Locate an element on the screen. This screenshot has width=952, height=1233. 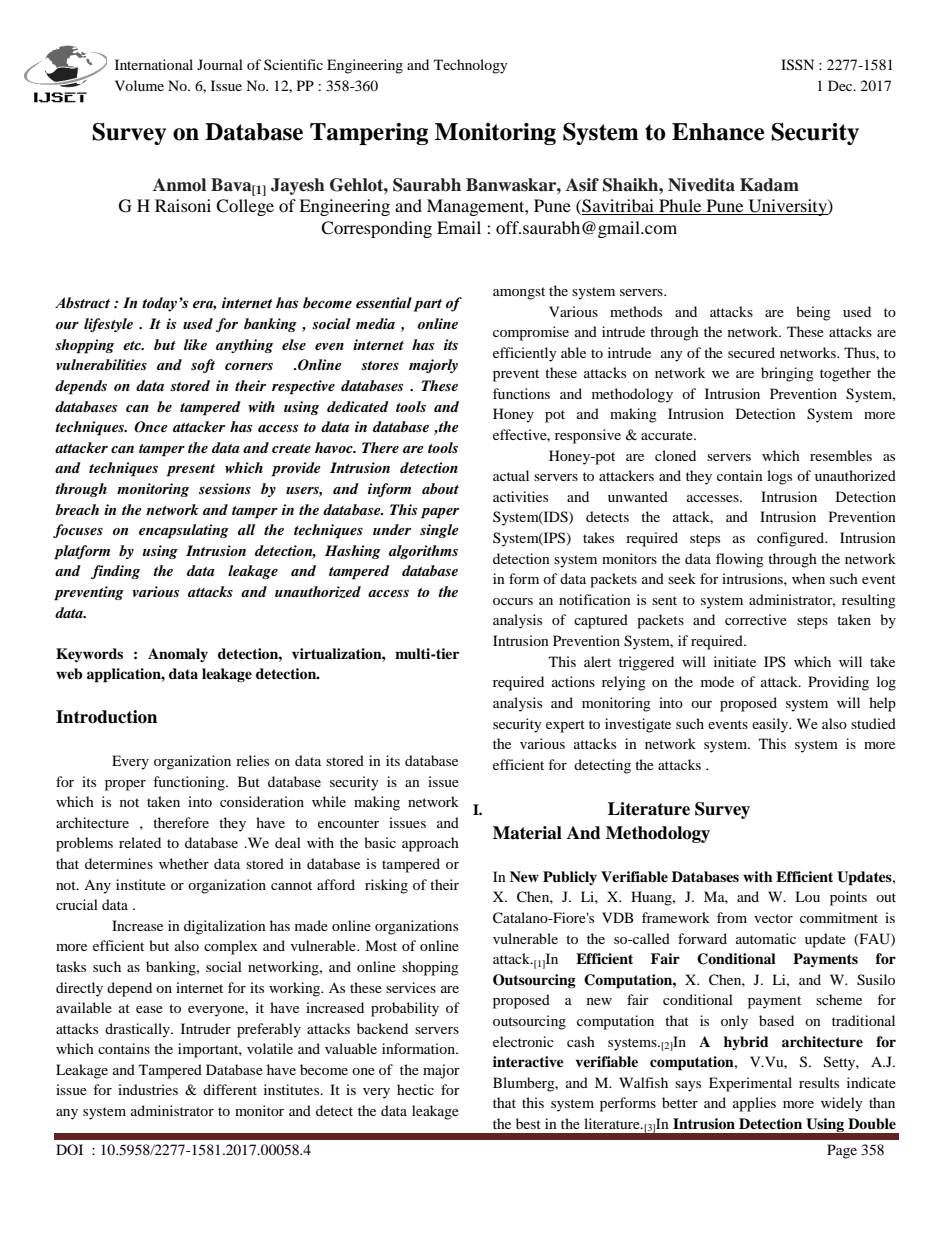
Volume is located at coordinates (139, 85).
